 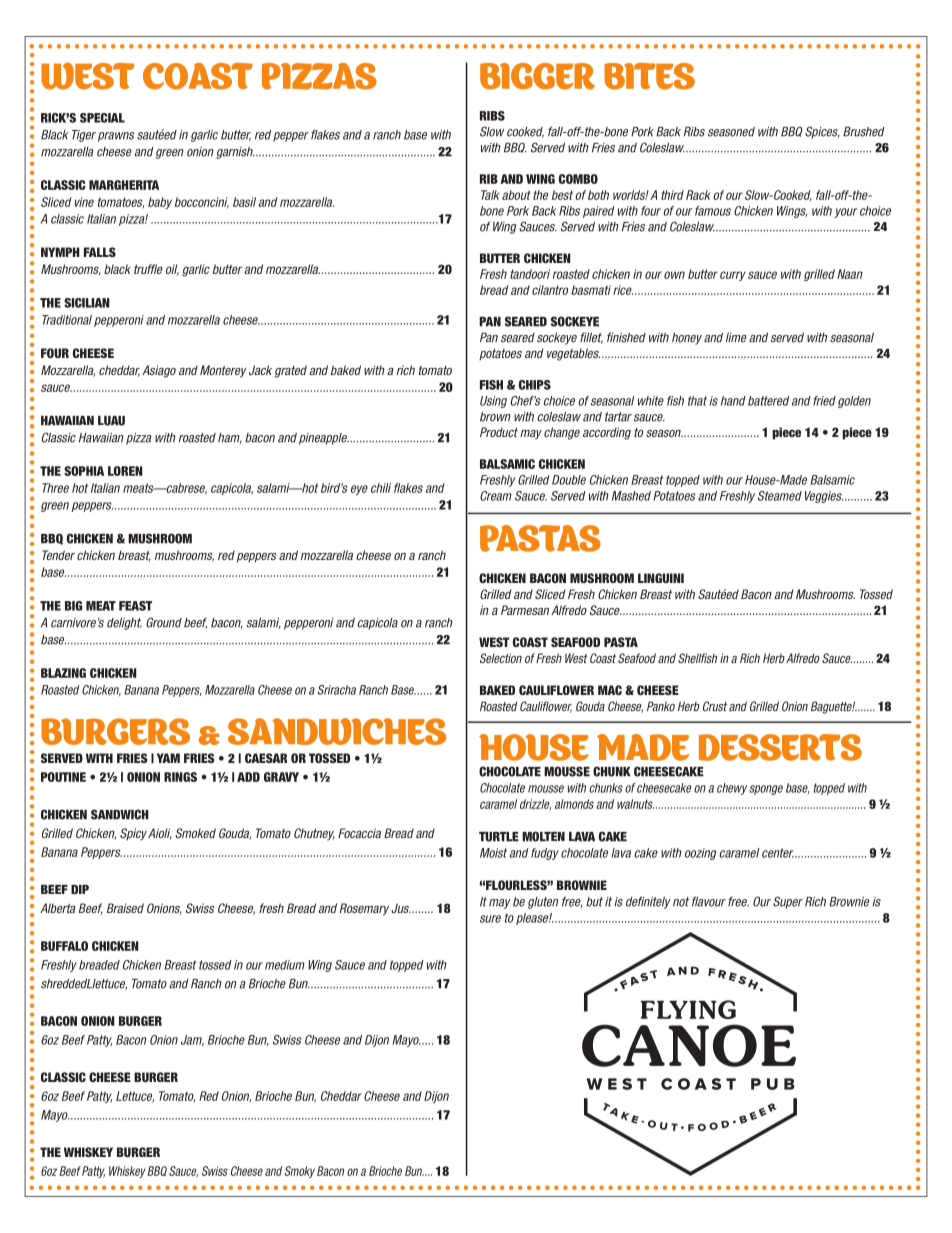 I want to click on Jam, so click(x=192, y=1040).
